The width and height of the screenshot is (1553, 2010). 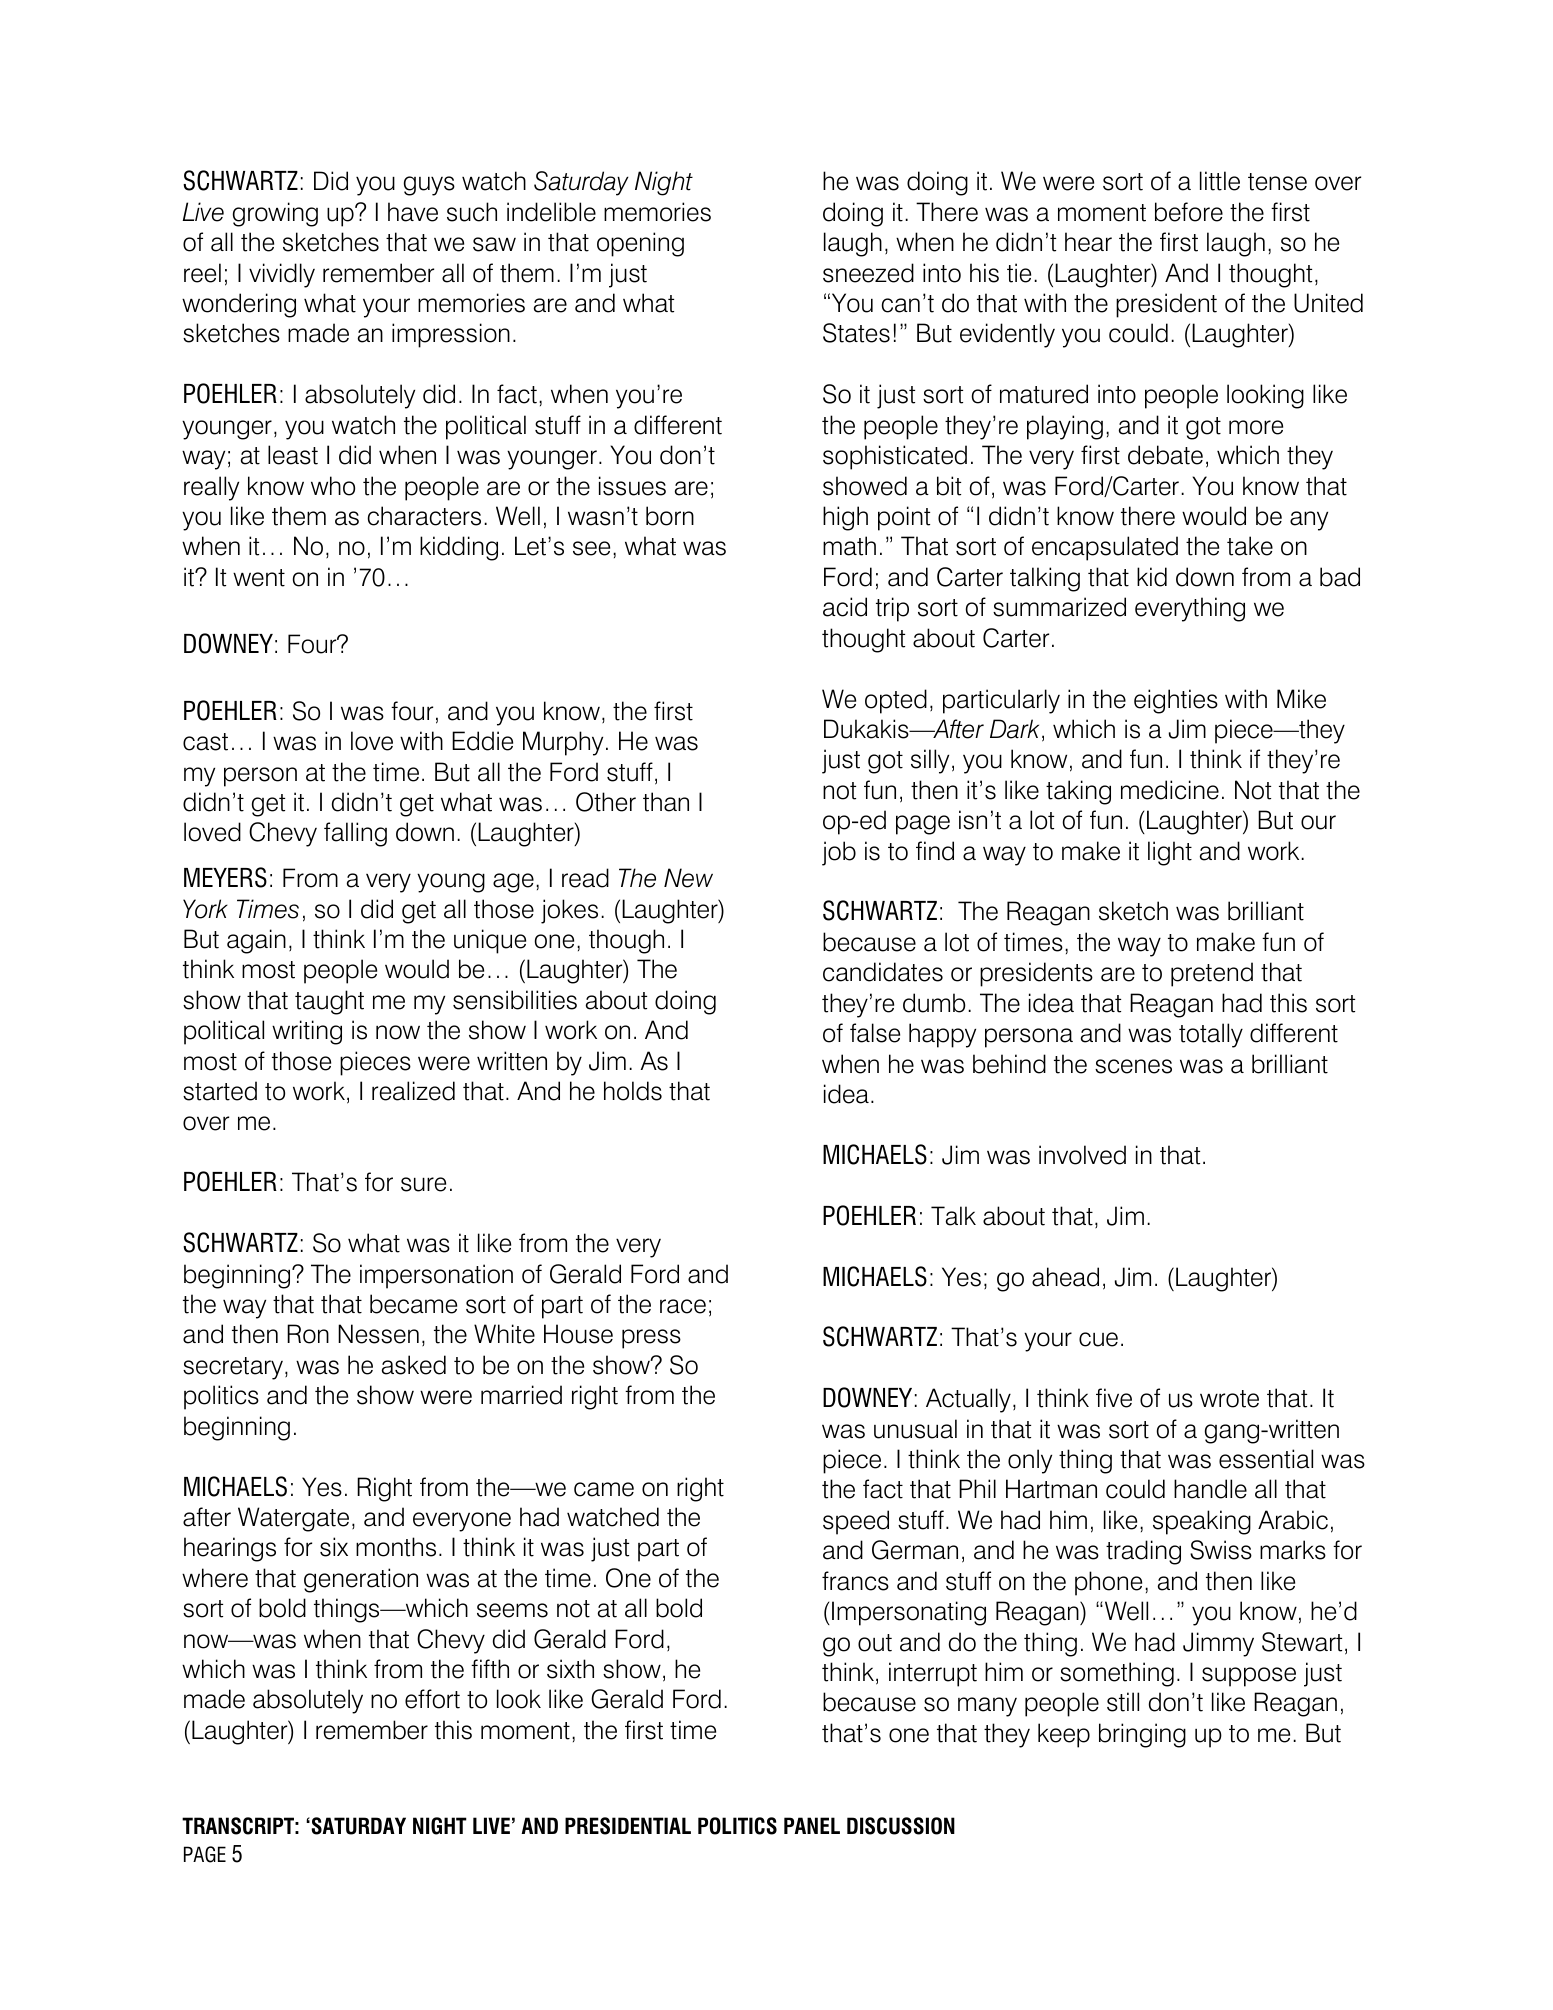 What do you see at coordinates (432, 1699) in the screenshot?
I see `effort` at bounding box center [432, 1699].
